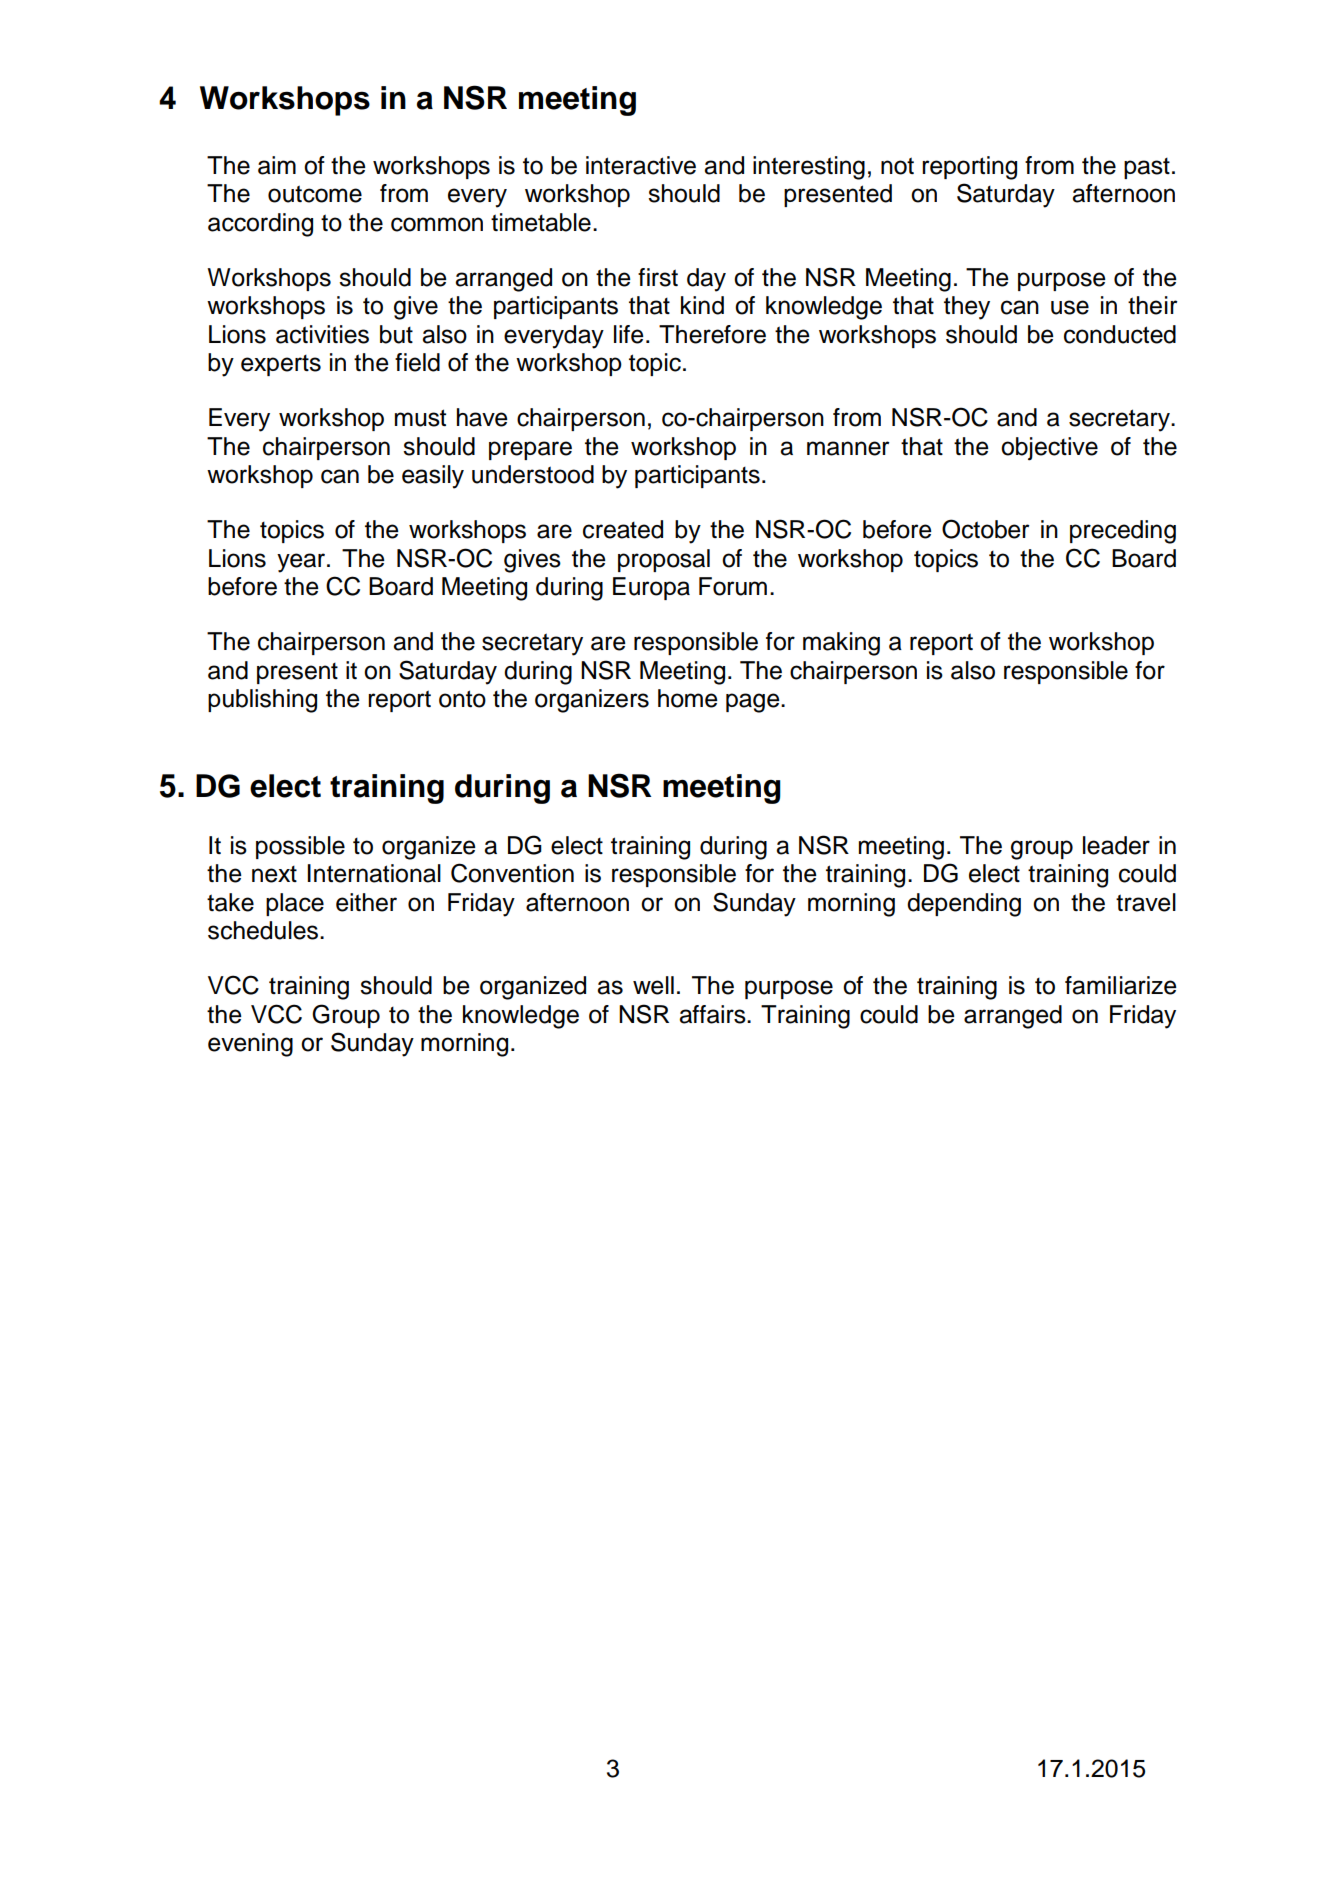 This document has width=1336, height=1889. I want to click on outcome, so click(315, 194).
